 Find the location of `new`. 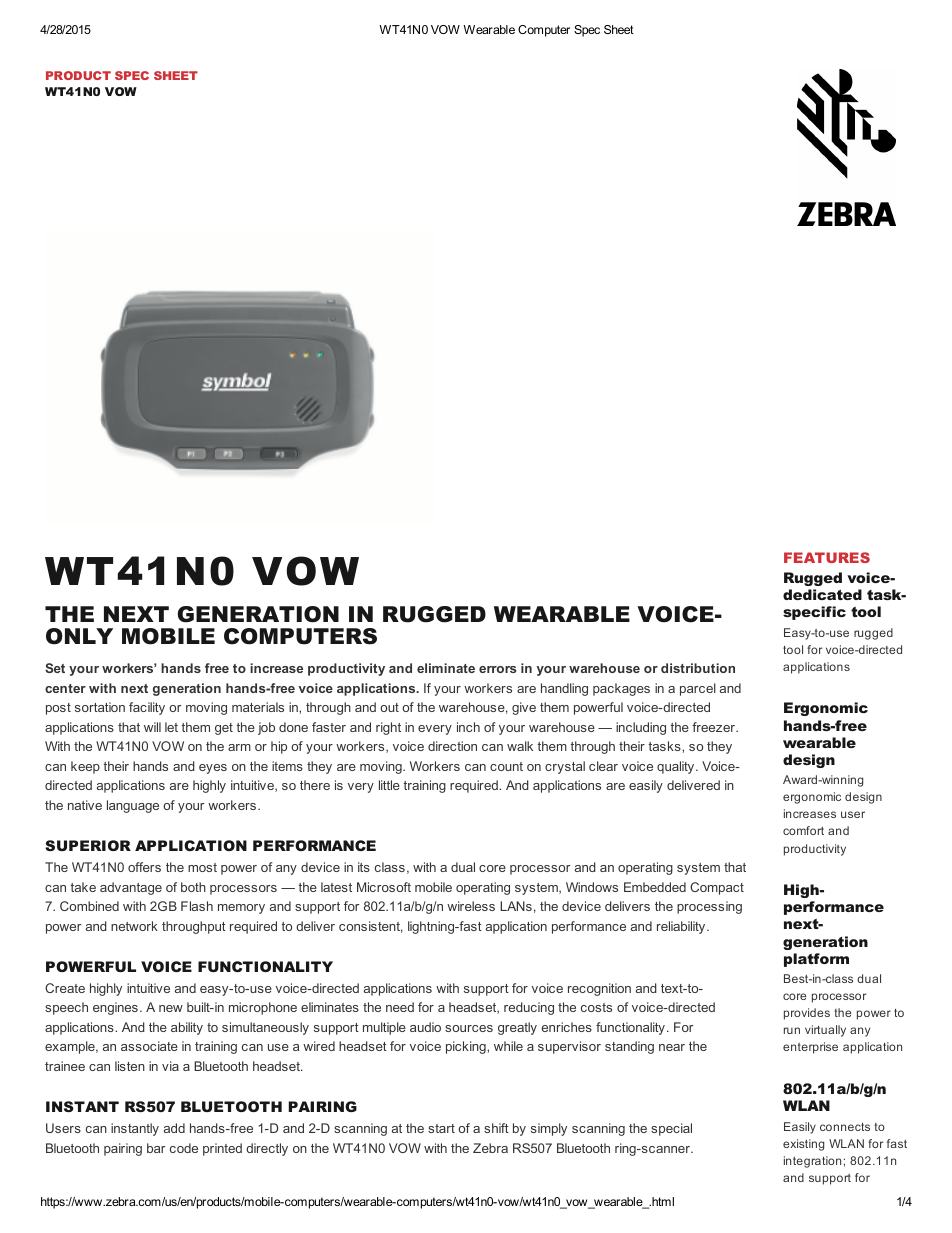

new is located at coordinates (171, 1008).
